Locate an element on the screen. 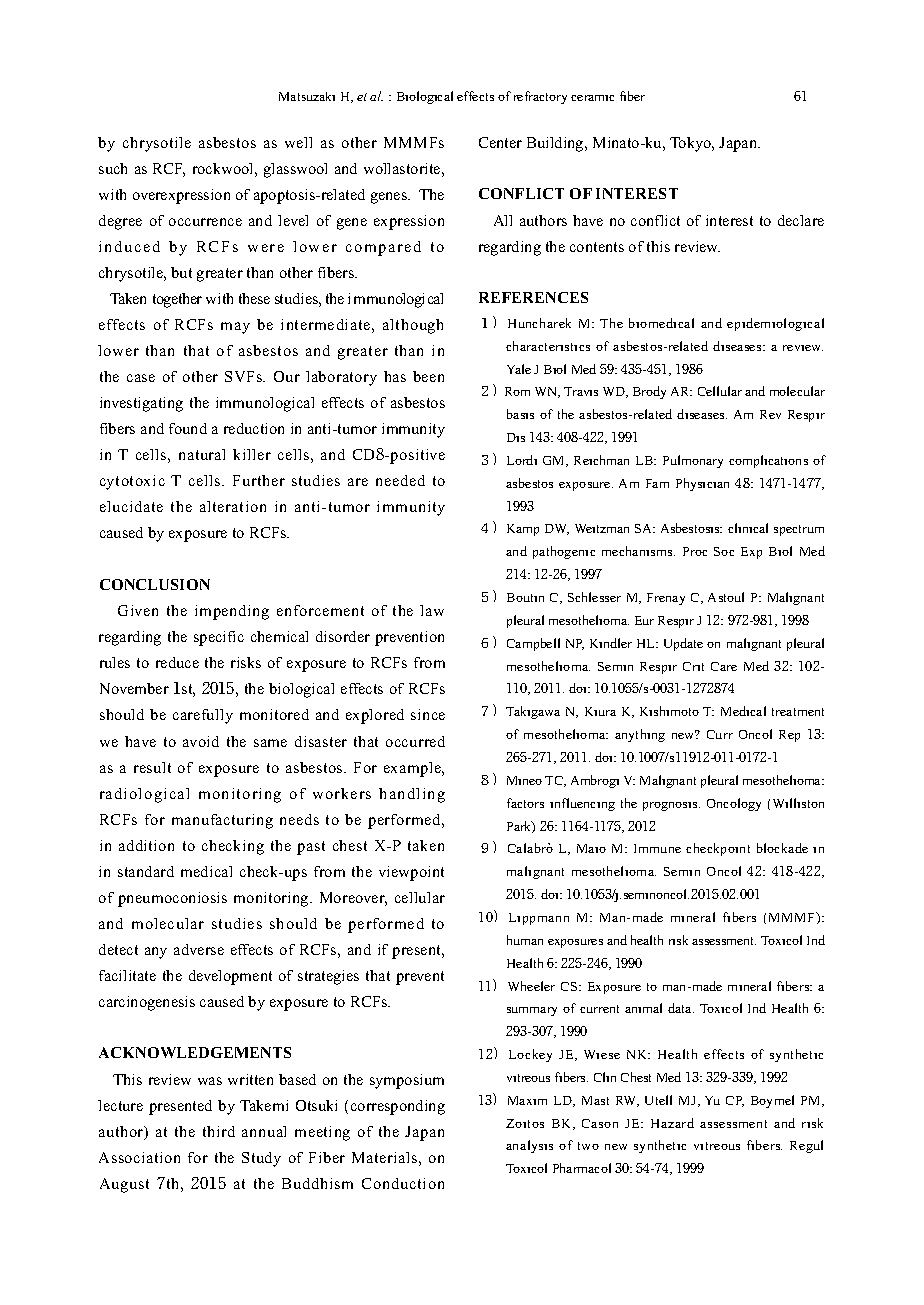 The image size is (924, 1305). epidemiological is located at coordinates (775, 324).
